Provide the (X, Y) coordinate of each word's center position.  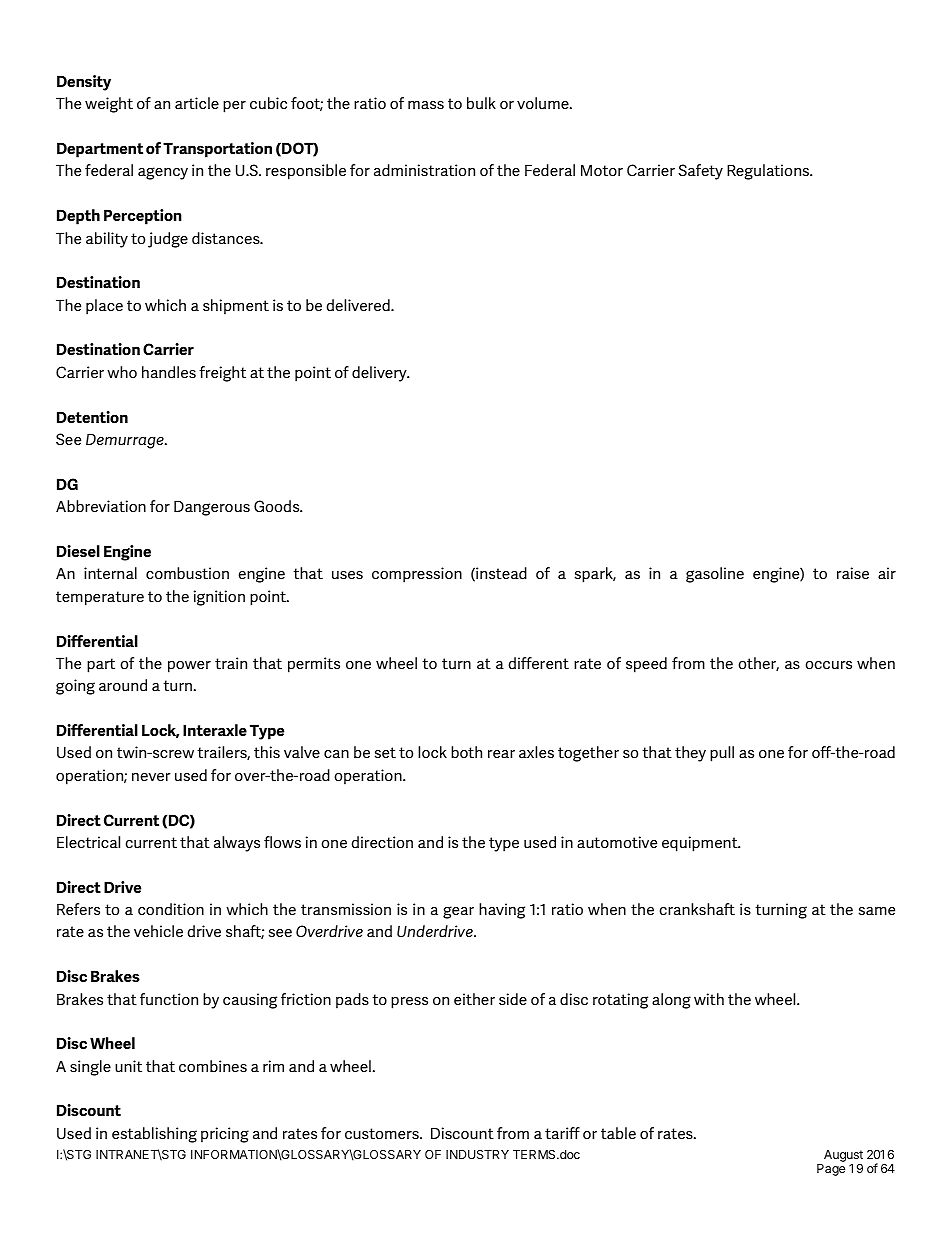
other (758, 664)
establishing (154, 1135)
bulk (481, 103)
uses (347, 575)
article (197, 103)
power (189, 667)
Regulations (769, 172)
